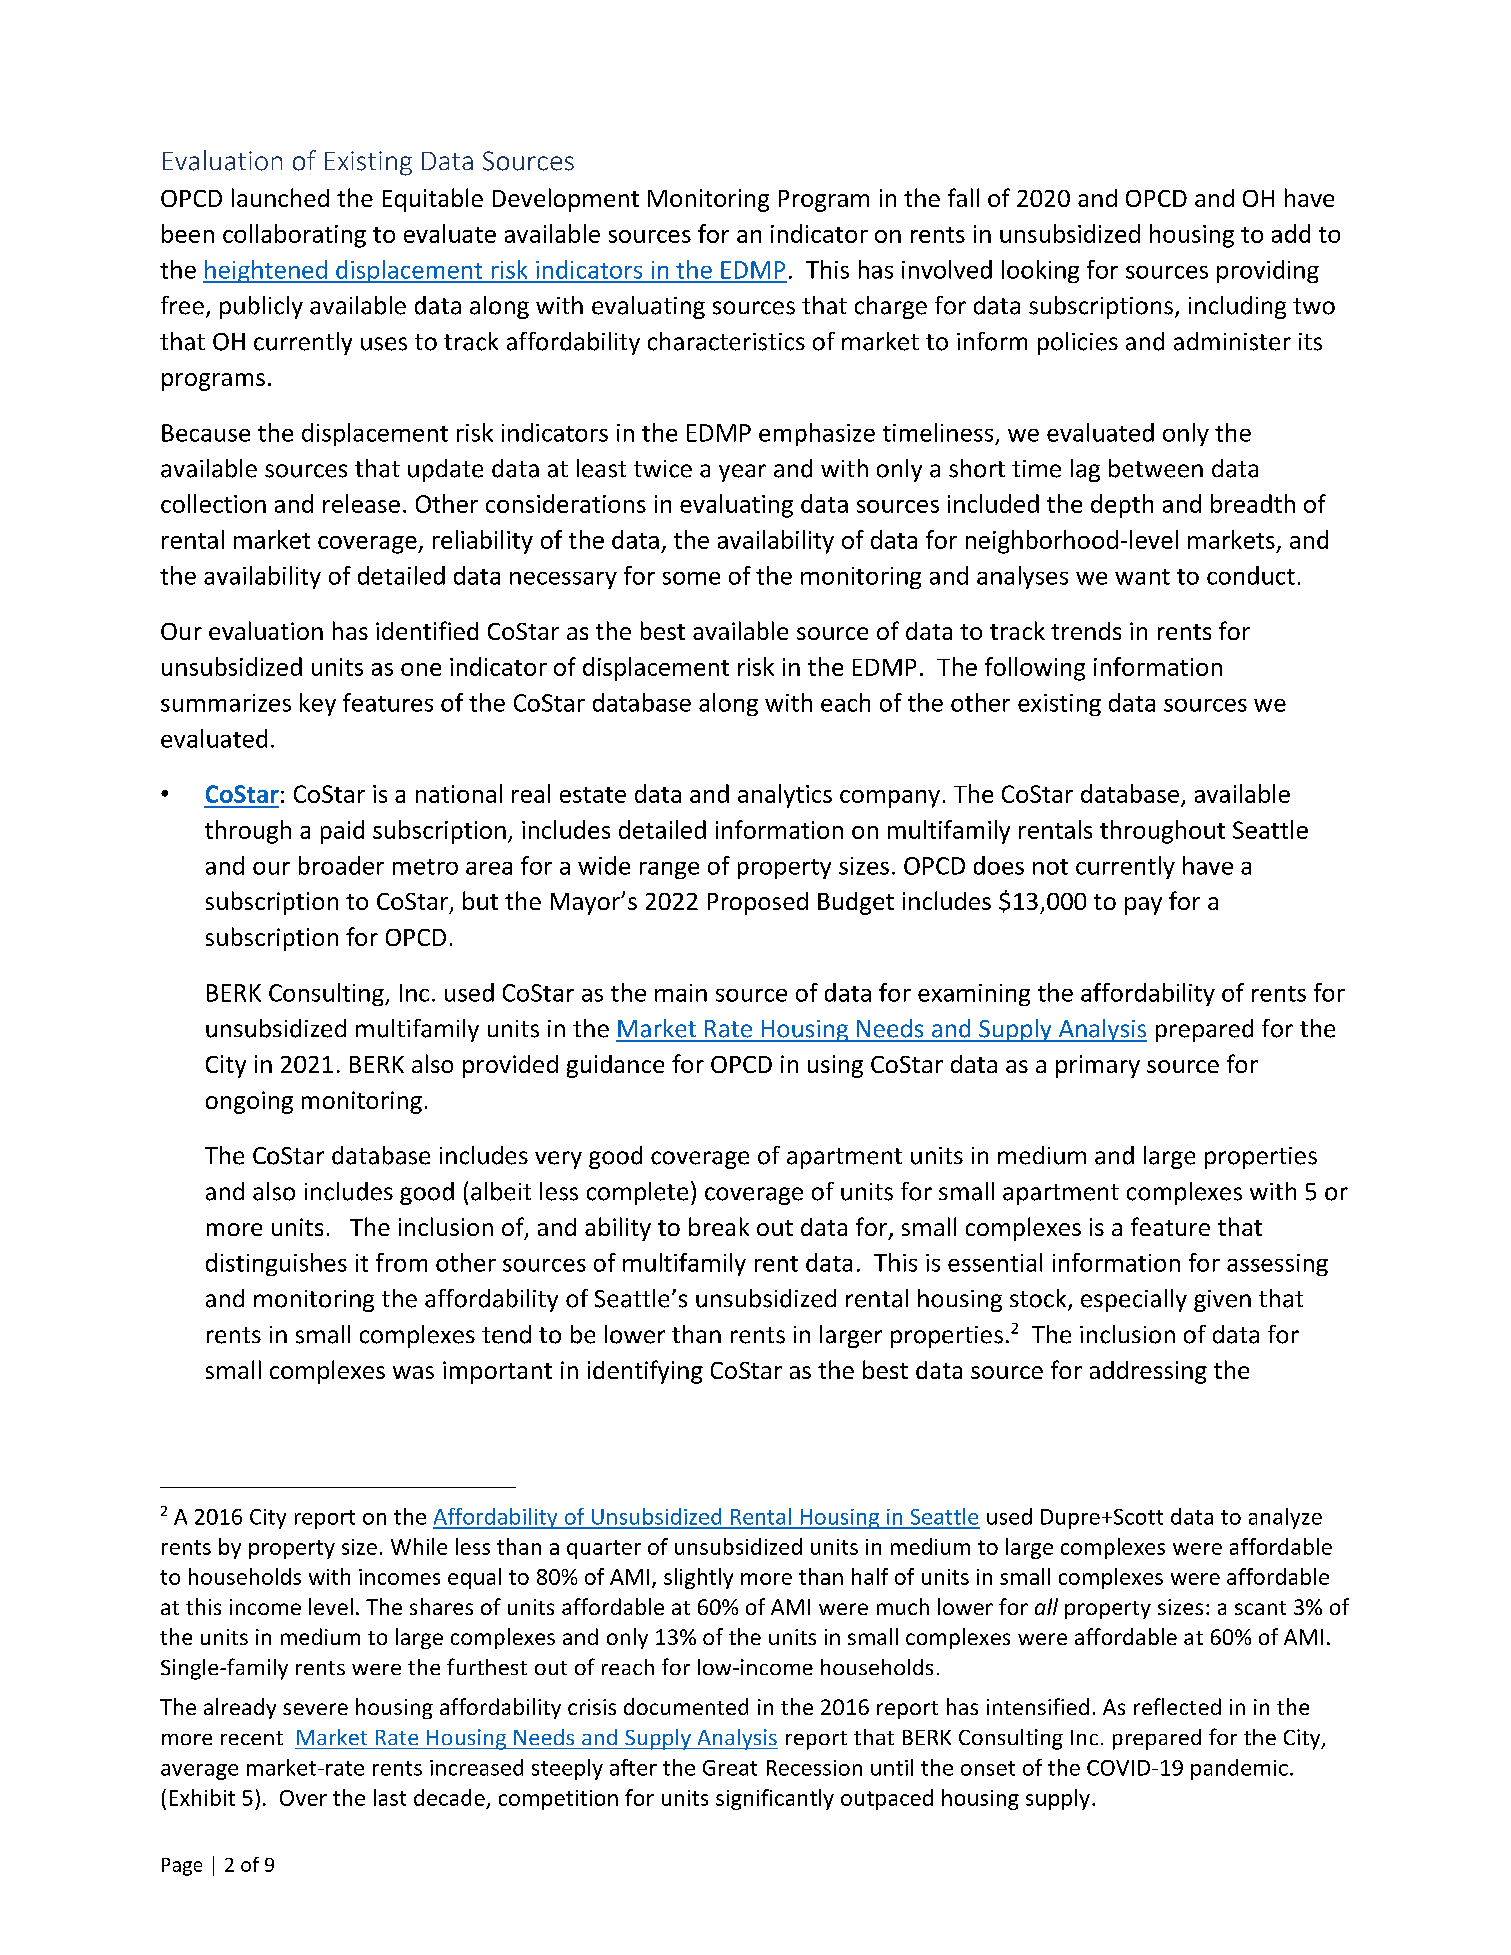 The width and height of the image is (1511, 1955). What do you see at coordinates (681, 993) in the image?
I see `main` at bounding box center [681, 993].
